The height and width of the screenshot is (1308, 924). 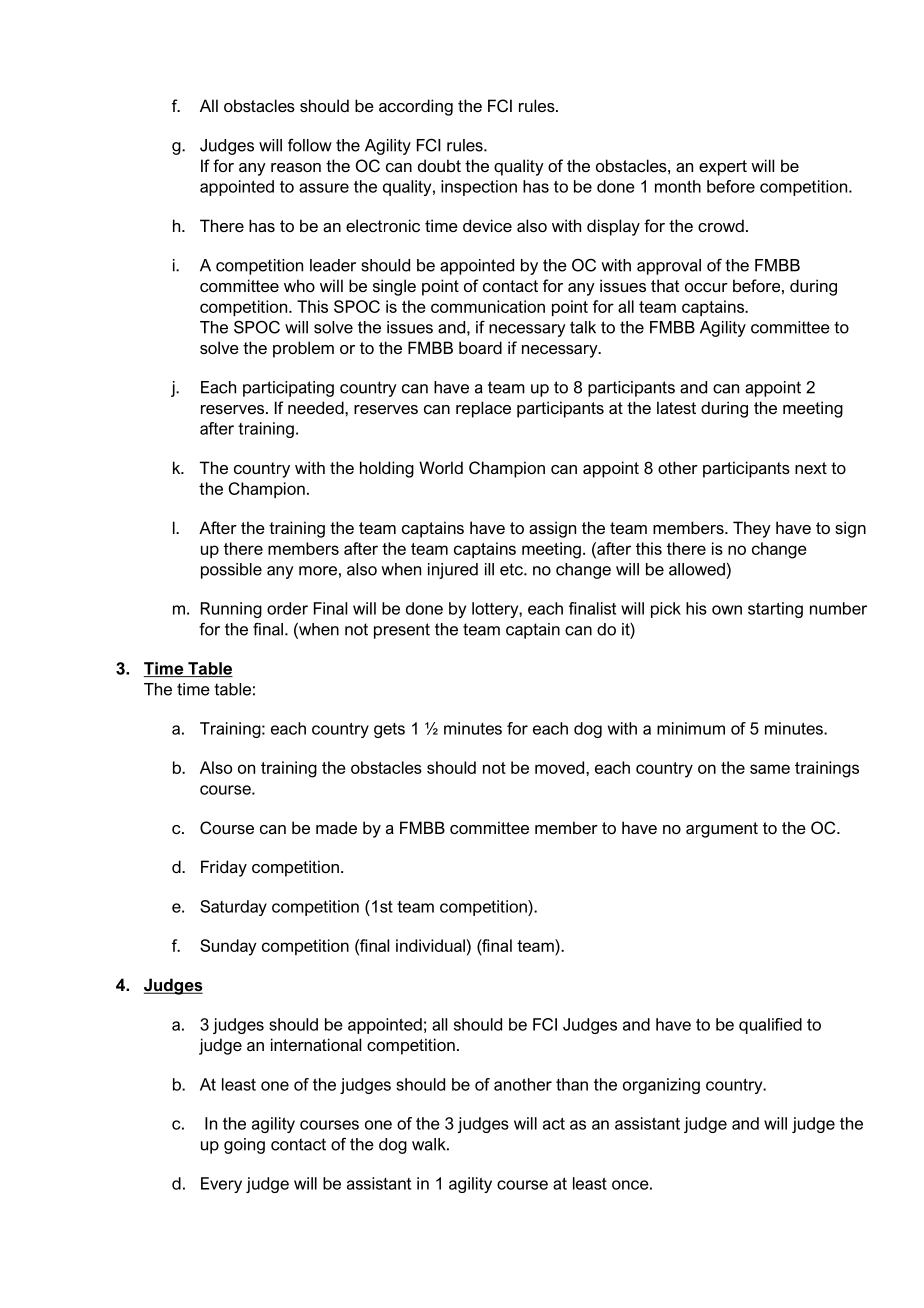 I want to click on follow, so click(x=310, y=145).
